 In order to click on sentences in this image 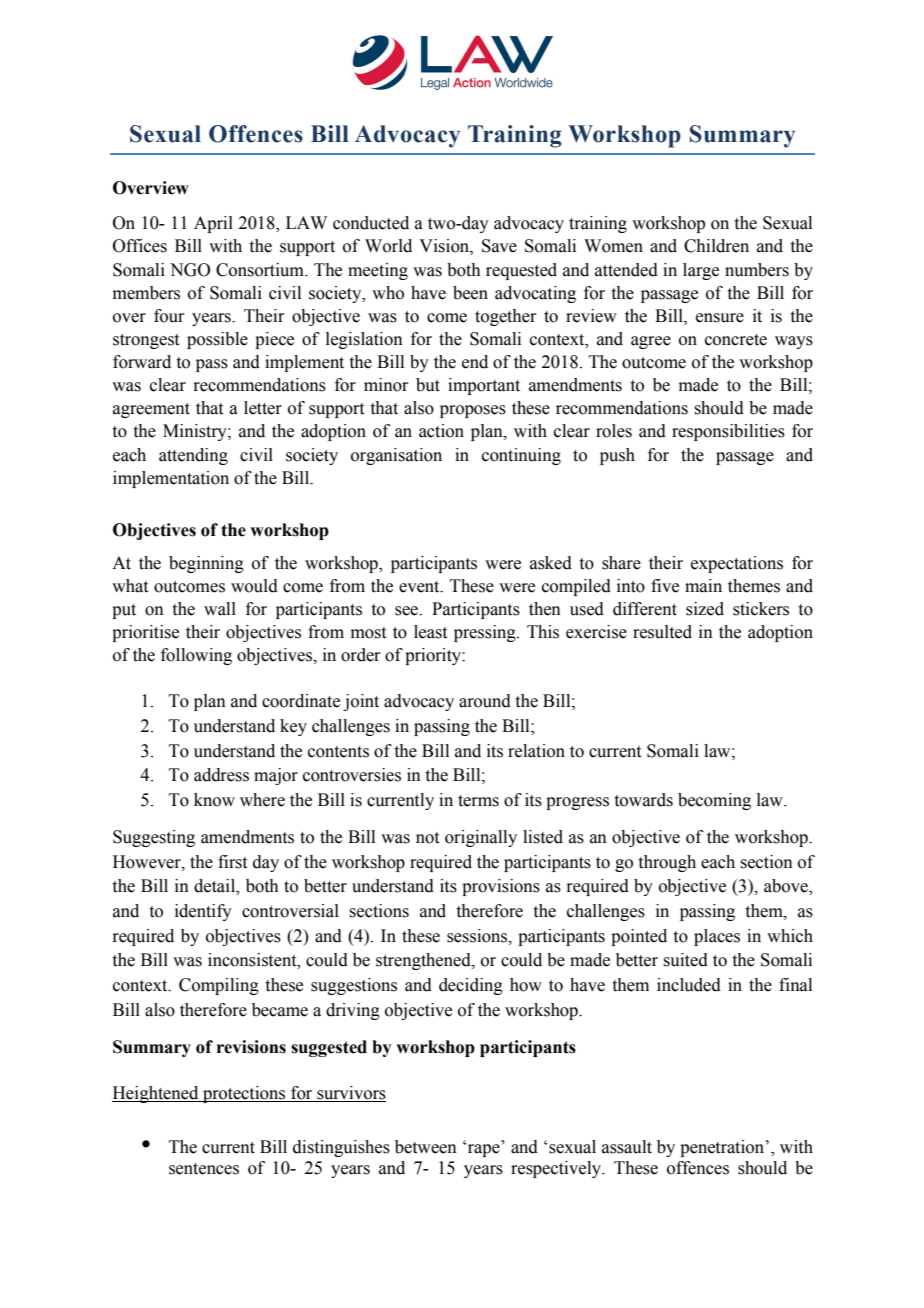, I will do `click(204, 1169)`.
